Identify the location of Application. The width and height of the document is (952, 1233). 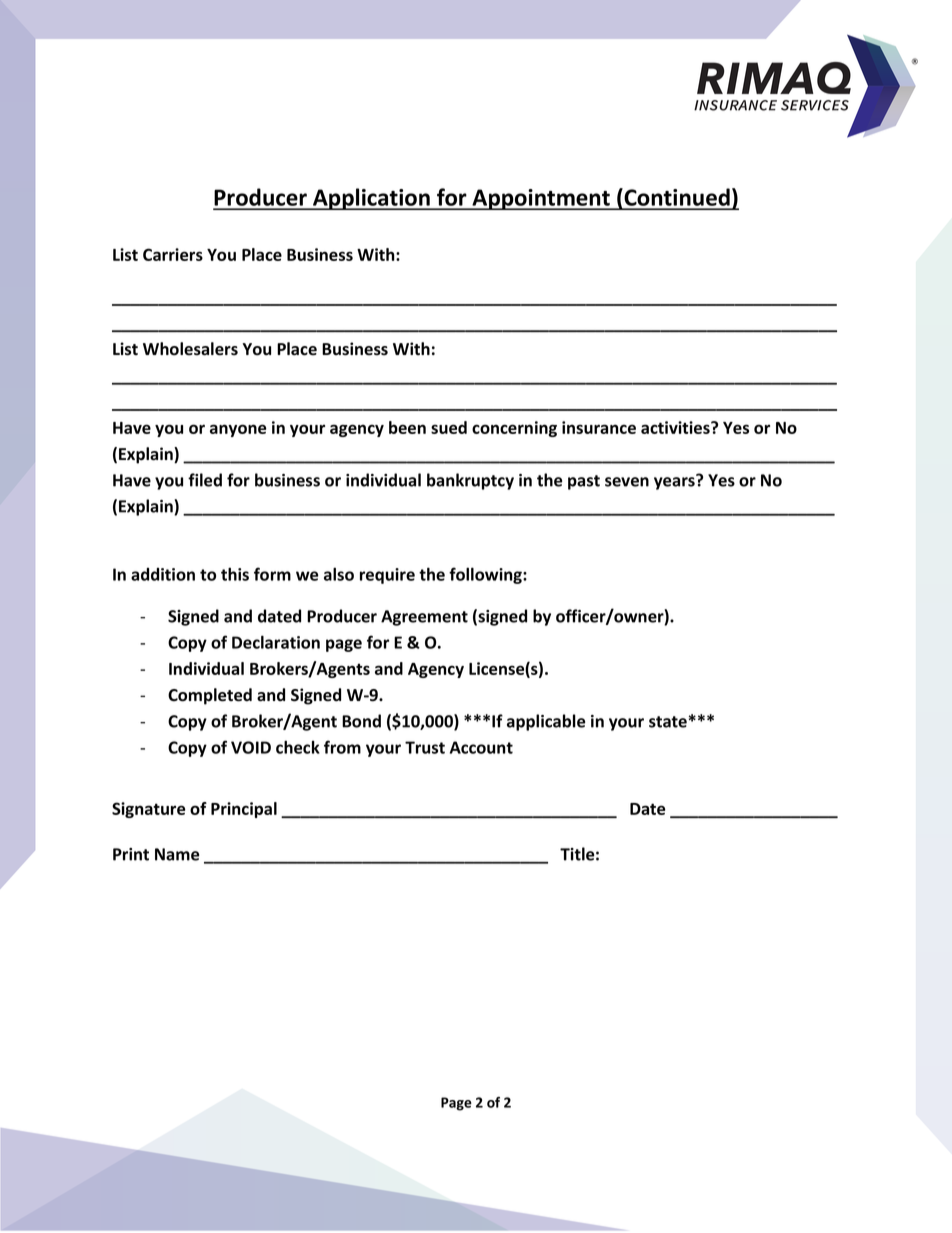
(371, 199).
